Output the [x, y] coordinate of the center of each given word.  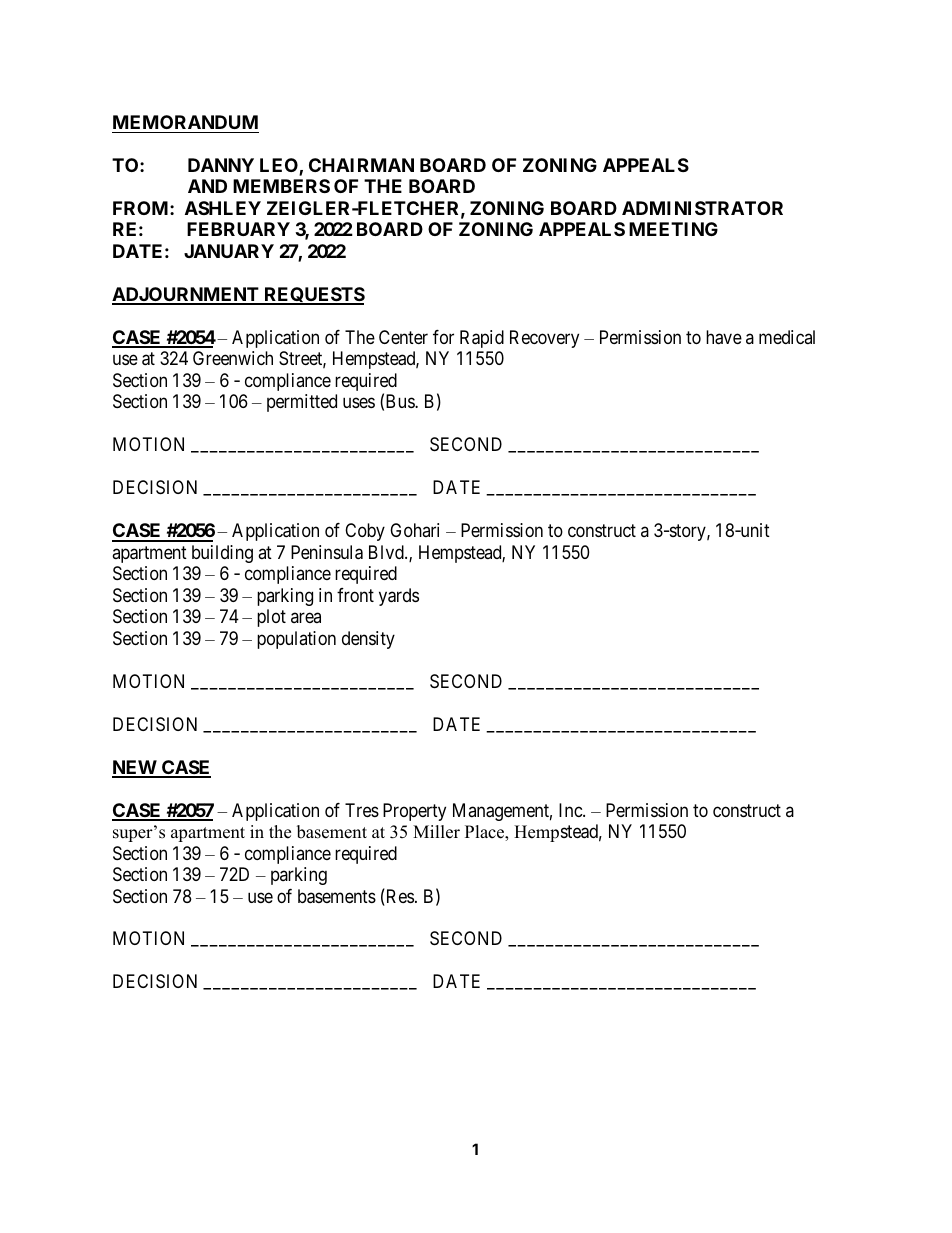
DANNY [221, 165]
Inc [571, 810]
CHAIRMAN [361, 165]
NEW [135, 768]
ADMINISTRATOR [702, 208]
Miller [436, 832]
